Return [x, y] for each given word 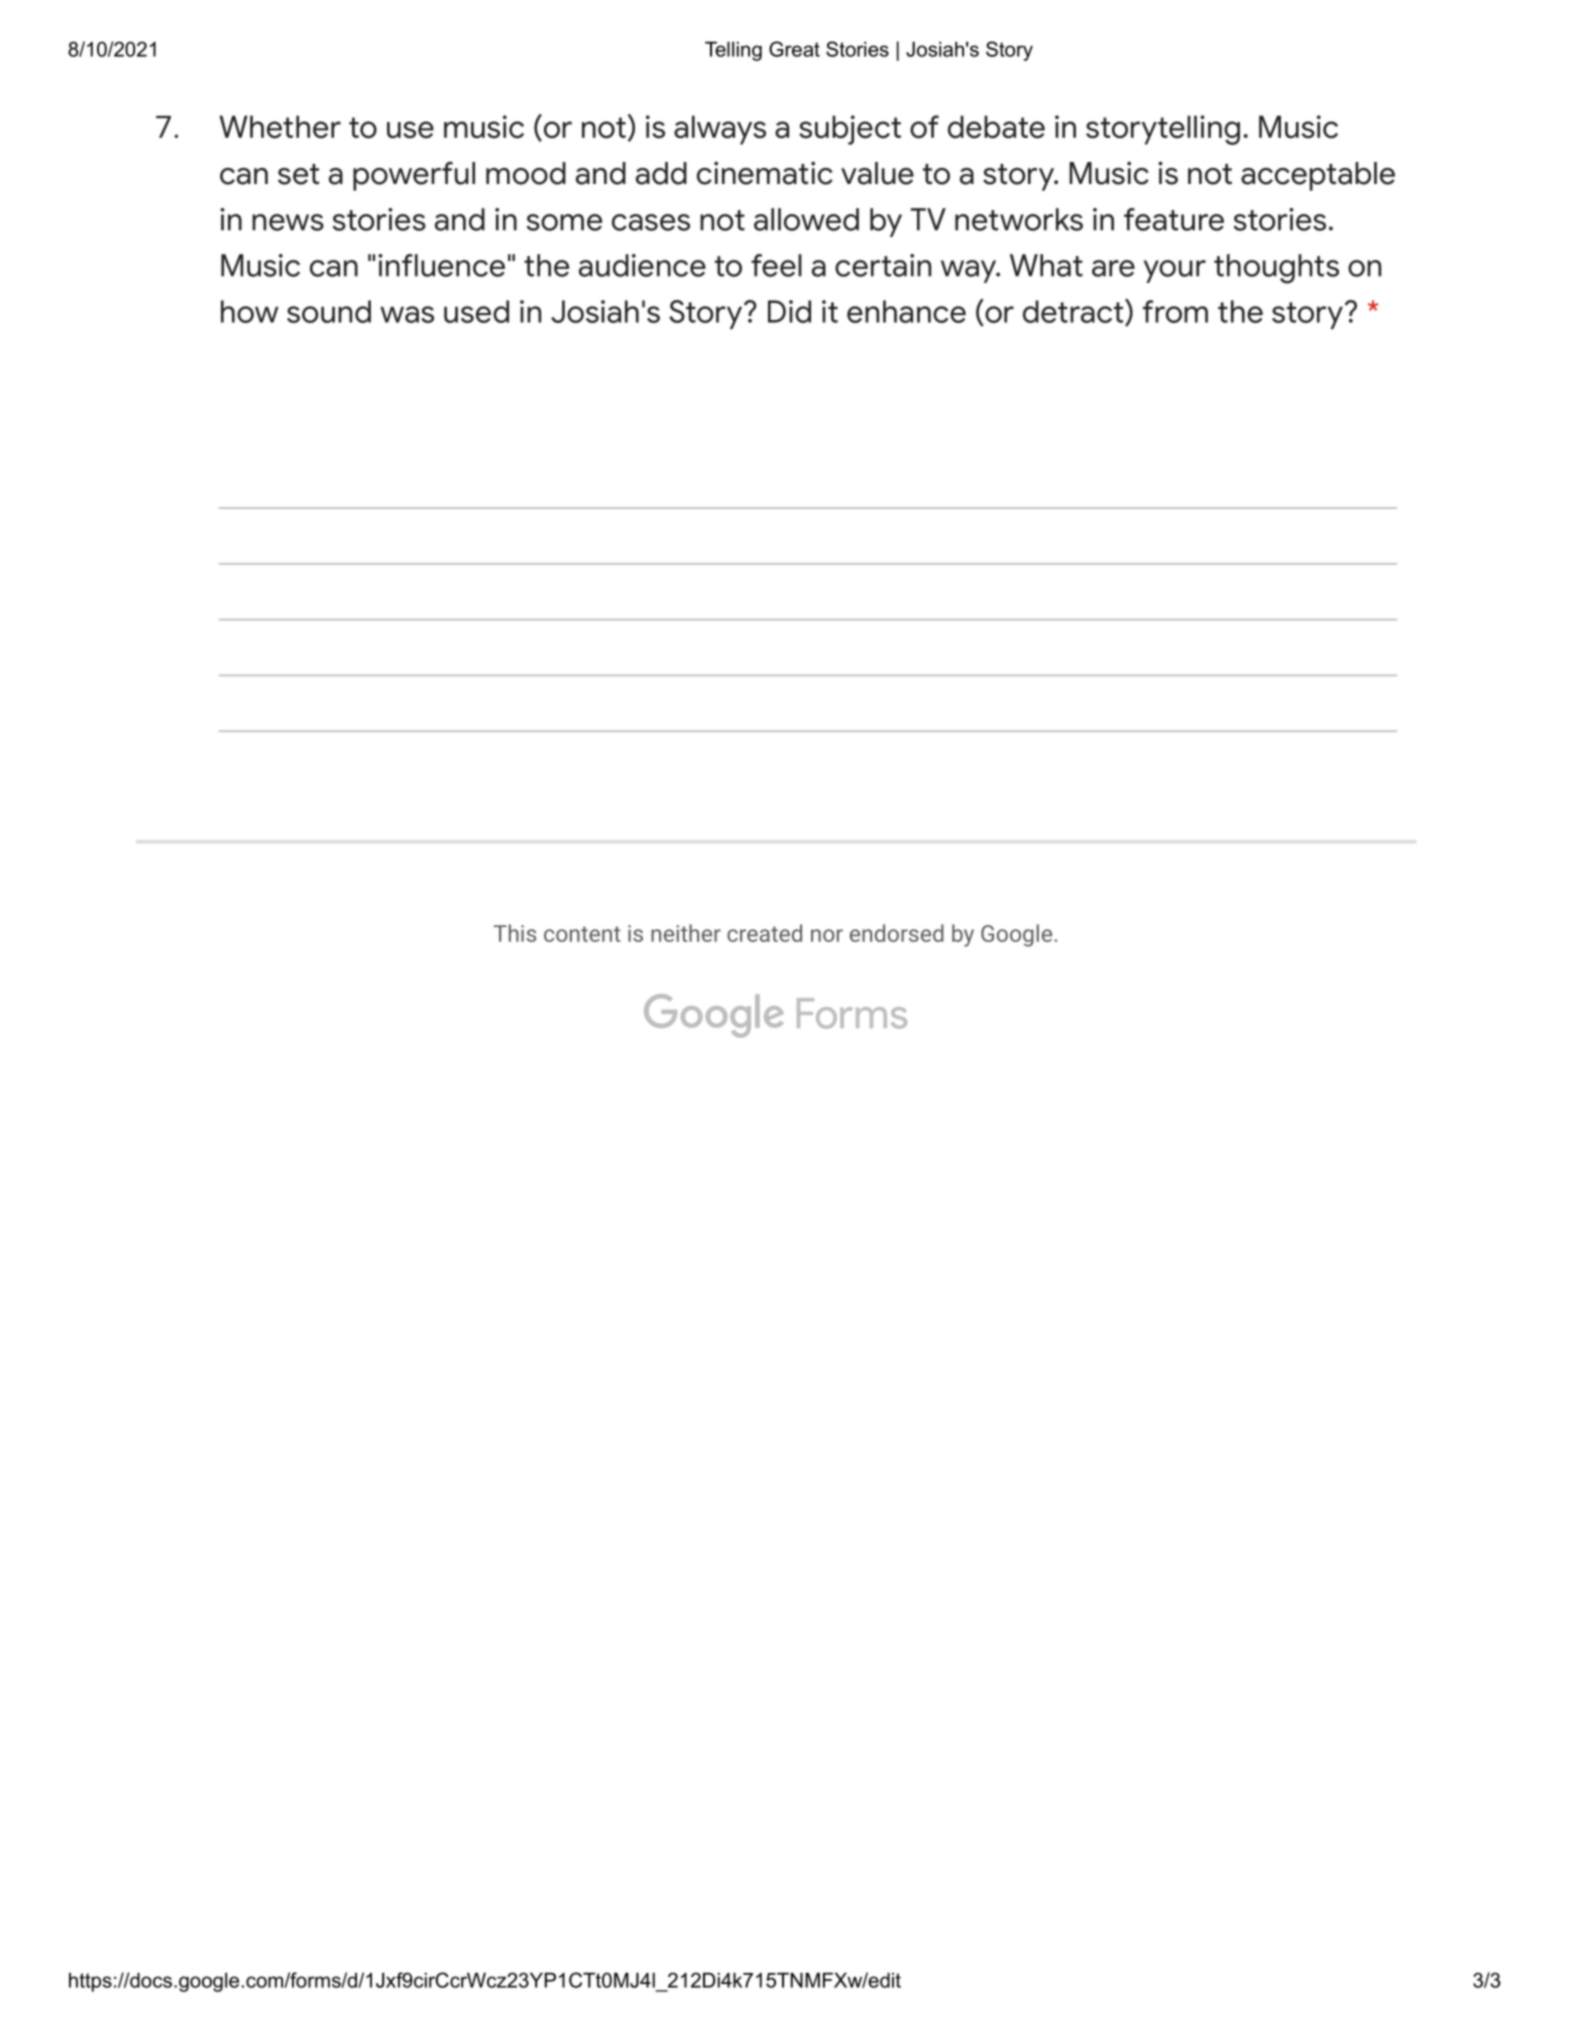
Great [794, 49]
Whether [280, 127]
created [764, 933]
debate [996, 127]
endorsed [897, 933]
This [515, 933]
